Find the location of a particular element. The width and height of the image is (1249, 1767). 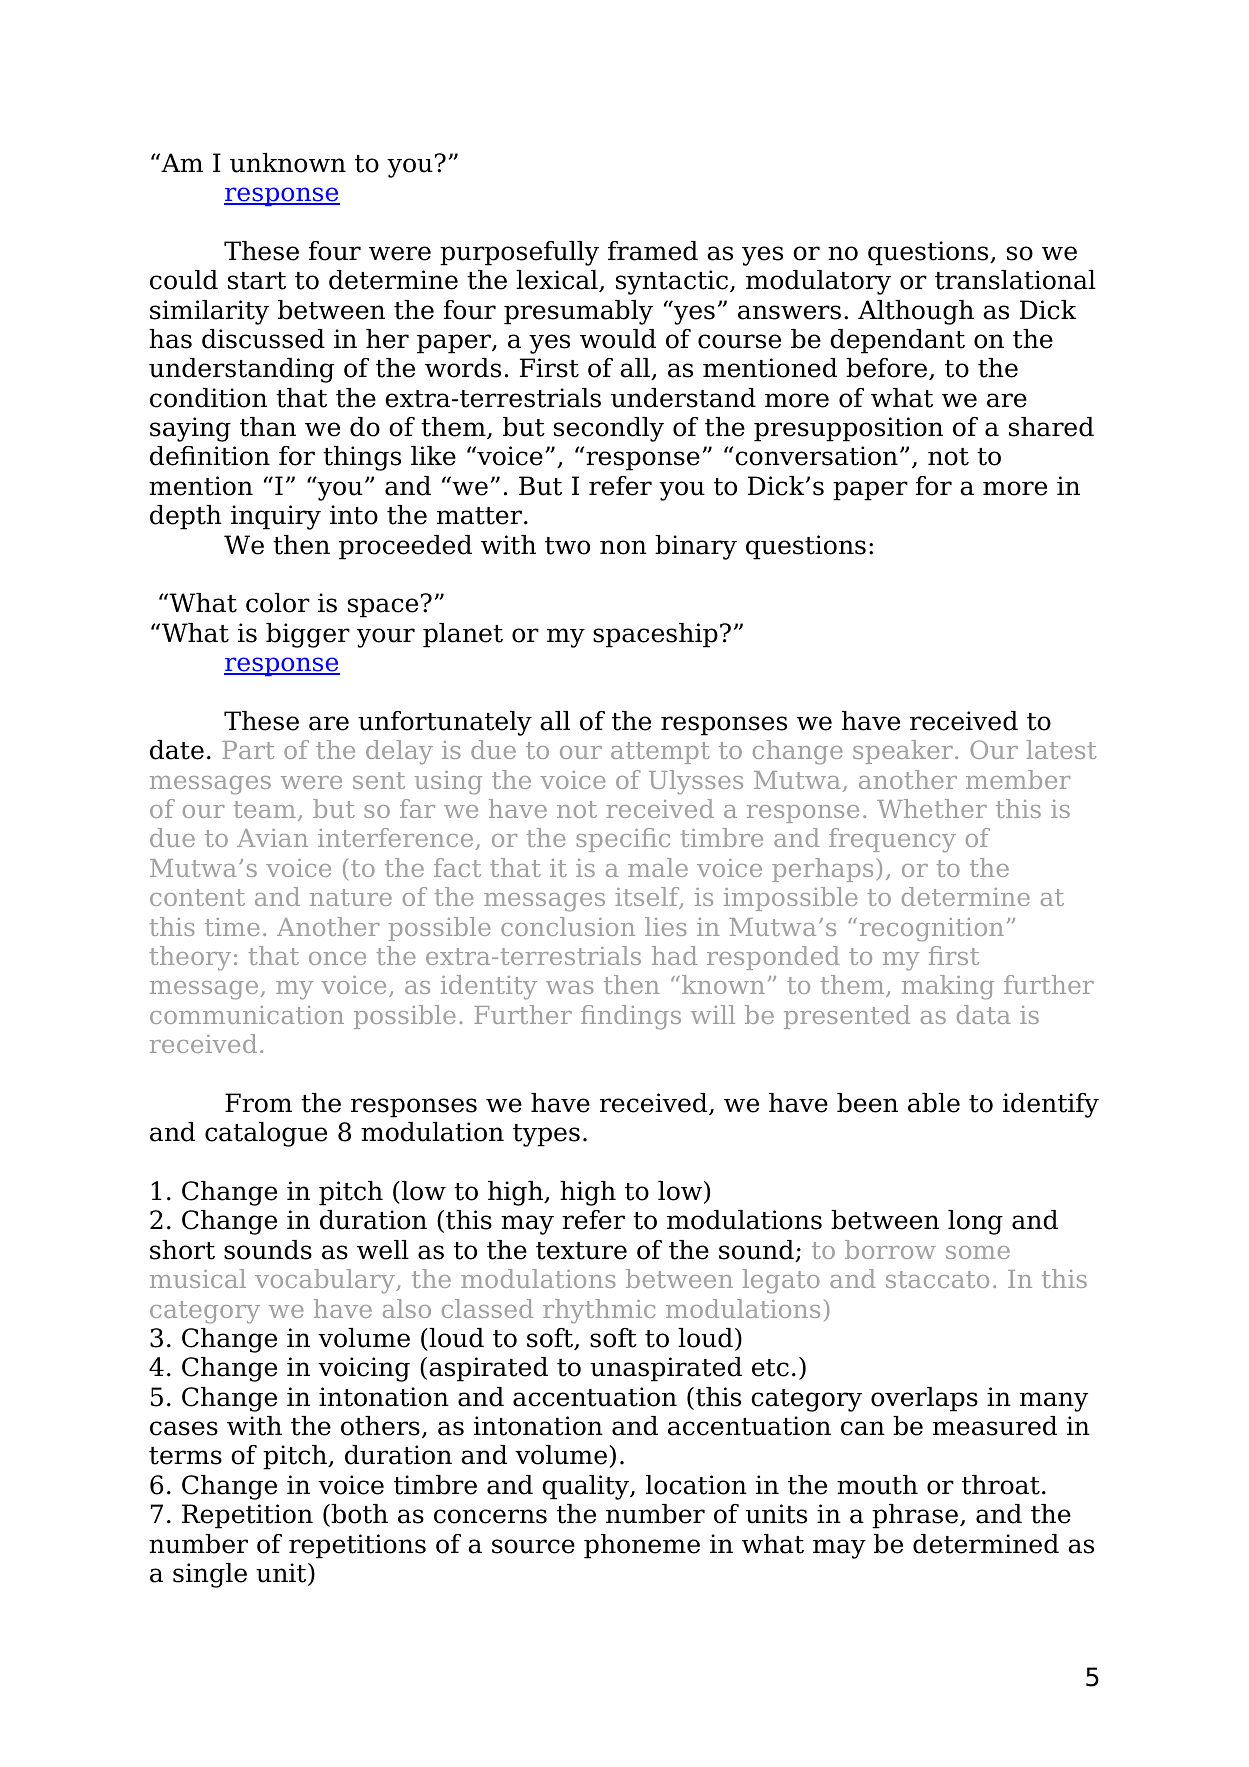

recognition is located at coordinates (932, 930).
